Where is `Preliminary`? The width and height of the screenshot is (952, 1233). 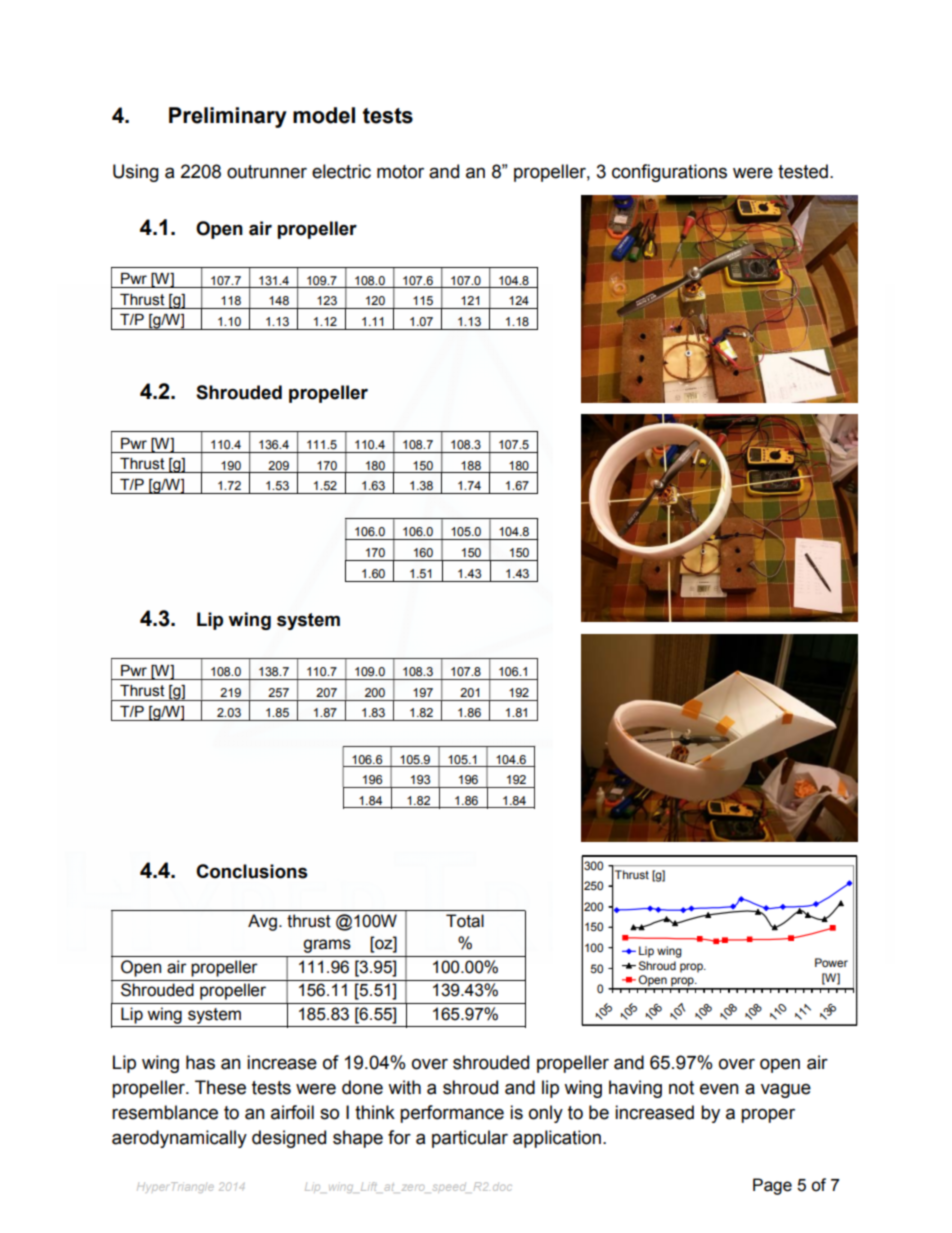 Preliminary is located at coordinates (228, 117).
